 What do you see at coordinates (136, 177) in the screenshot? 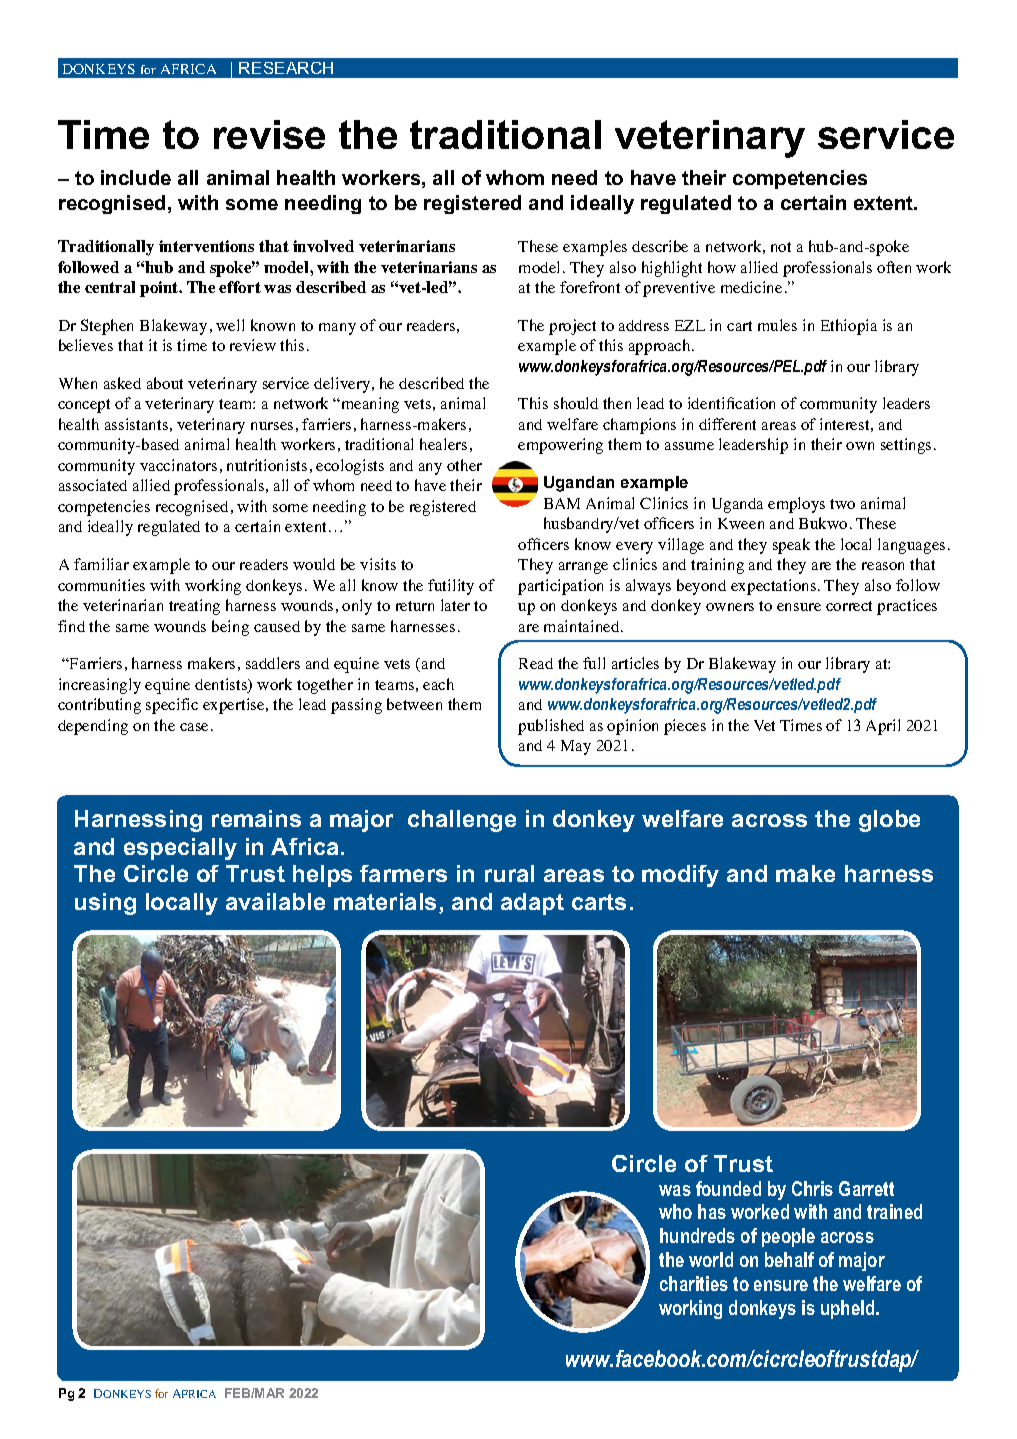
I see `include` at bounding box center [136, 177].
